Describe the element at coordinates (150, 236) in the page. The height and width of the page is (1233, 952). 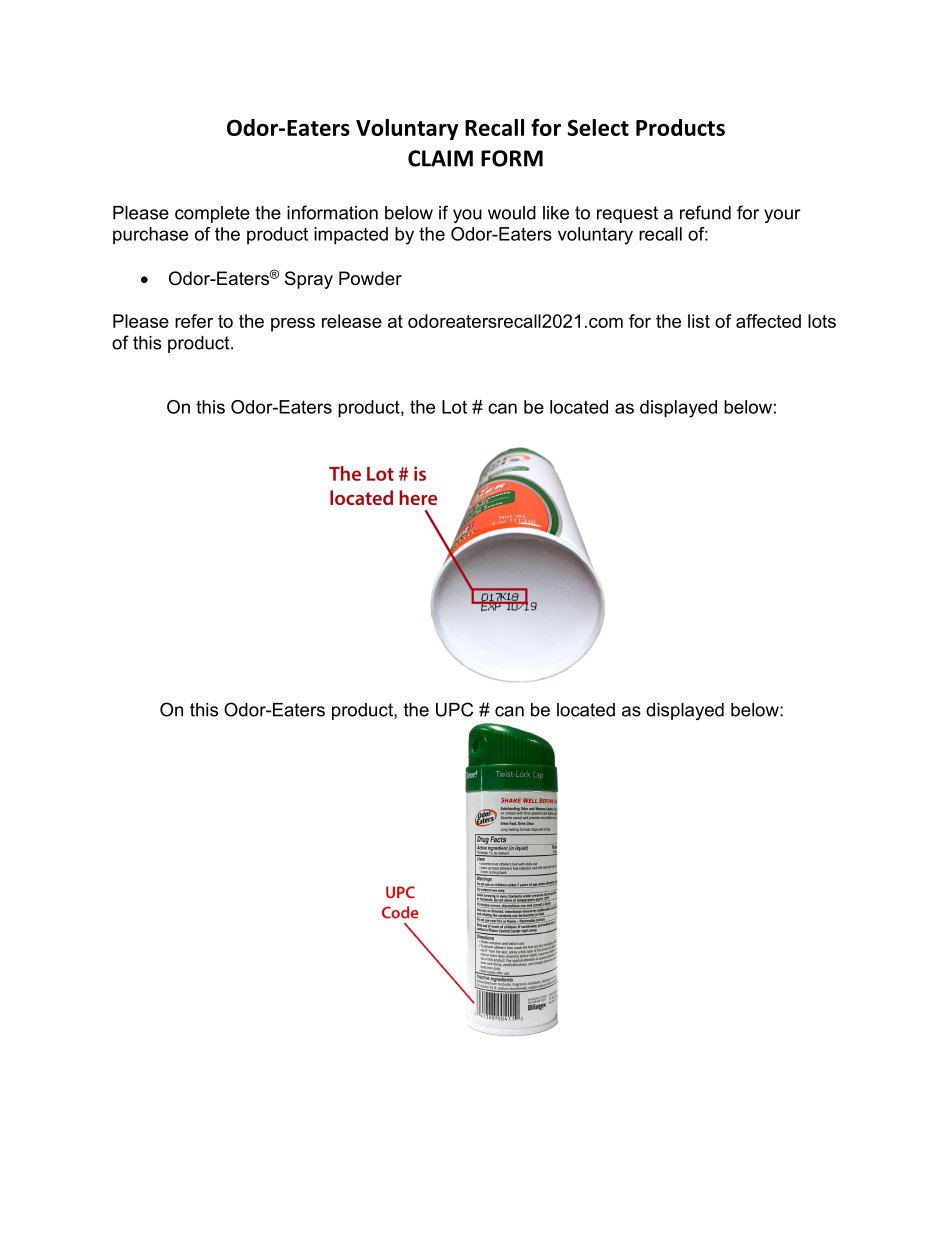
I see `purchase` at that location.
